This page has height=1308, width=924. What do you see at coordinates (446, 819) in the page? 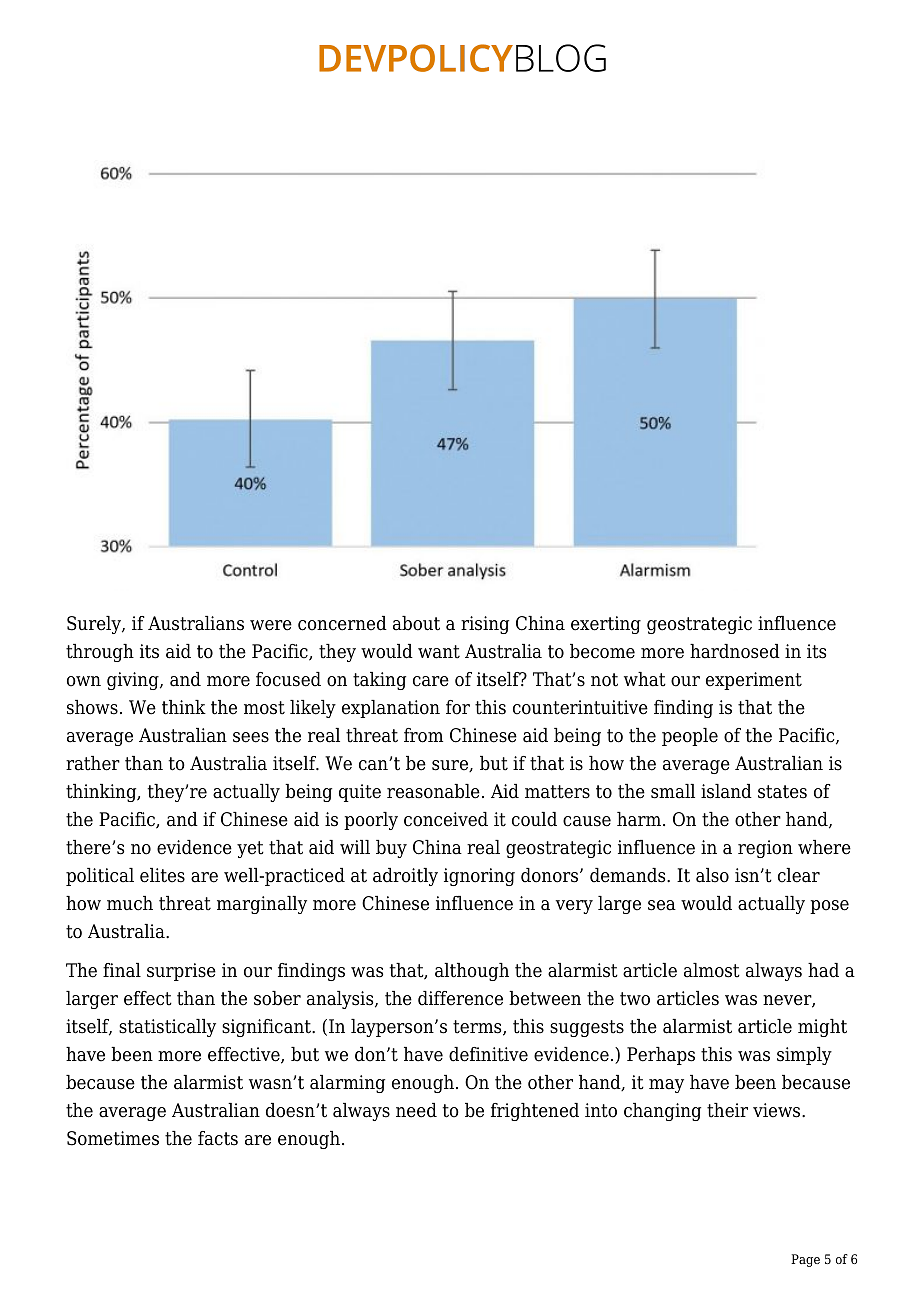
I see `conceived` at bounding box center [446, 819].
